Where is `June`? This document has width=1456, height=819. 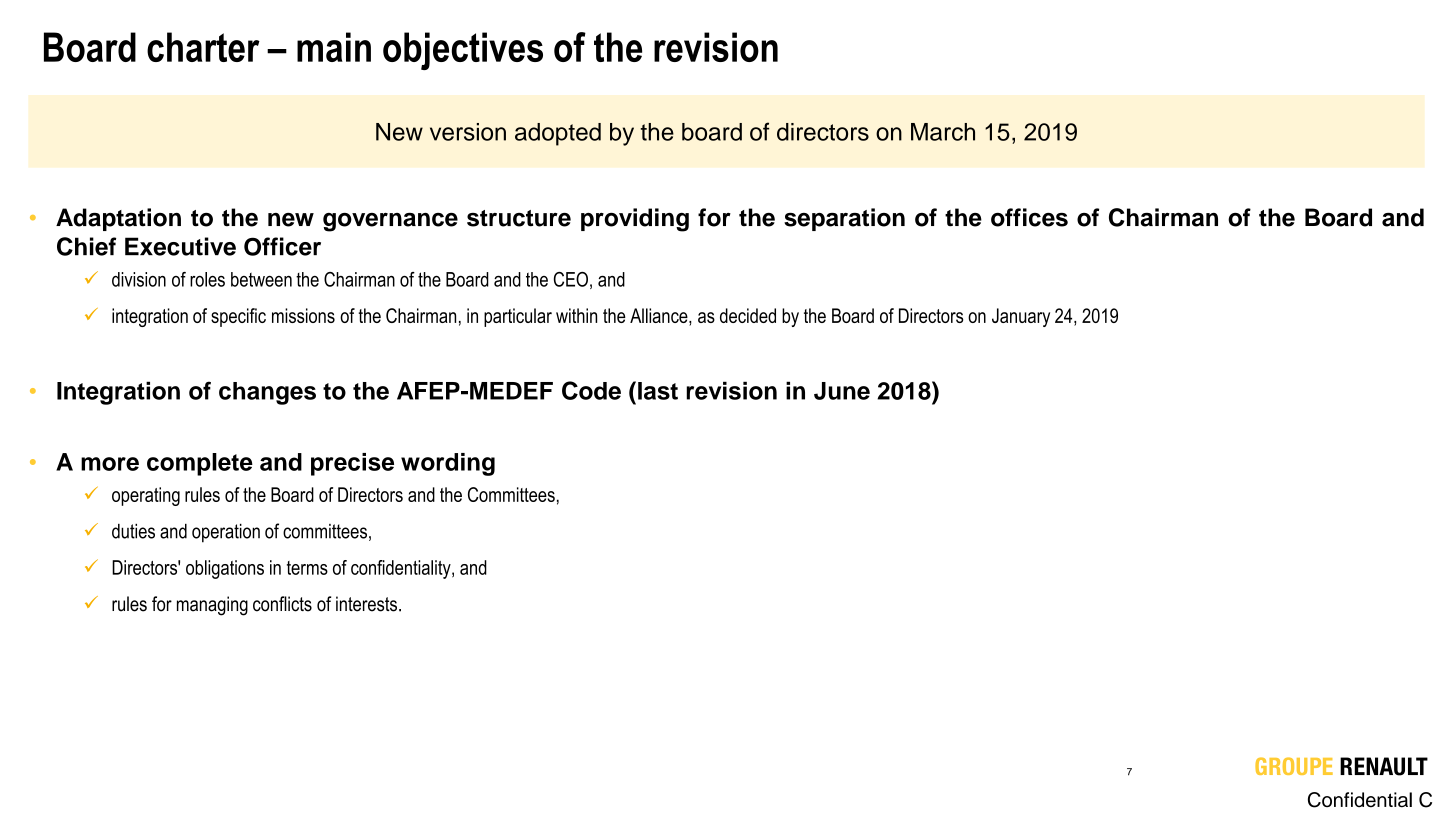 June is located at coordinates (842, 391).
